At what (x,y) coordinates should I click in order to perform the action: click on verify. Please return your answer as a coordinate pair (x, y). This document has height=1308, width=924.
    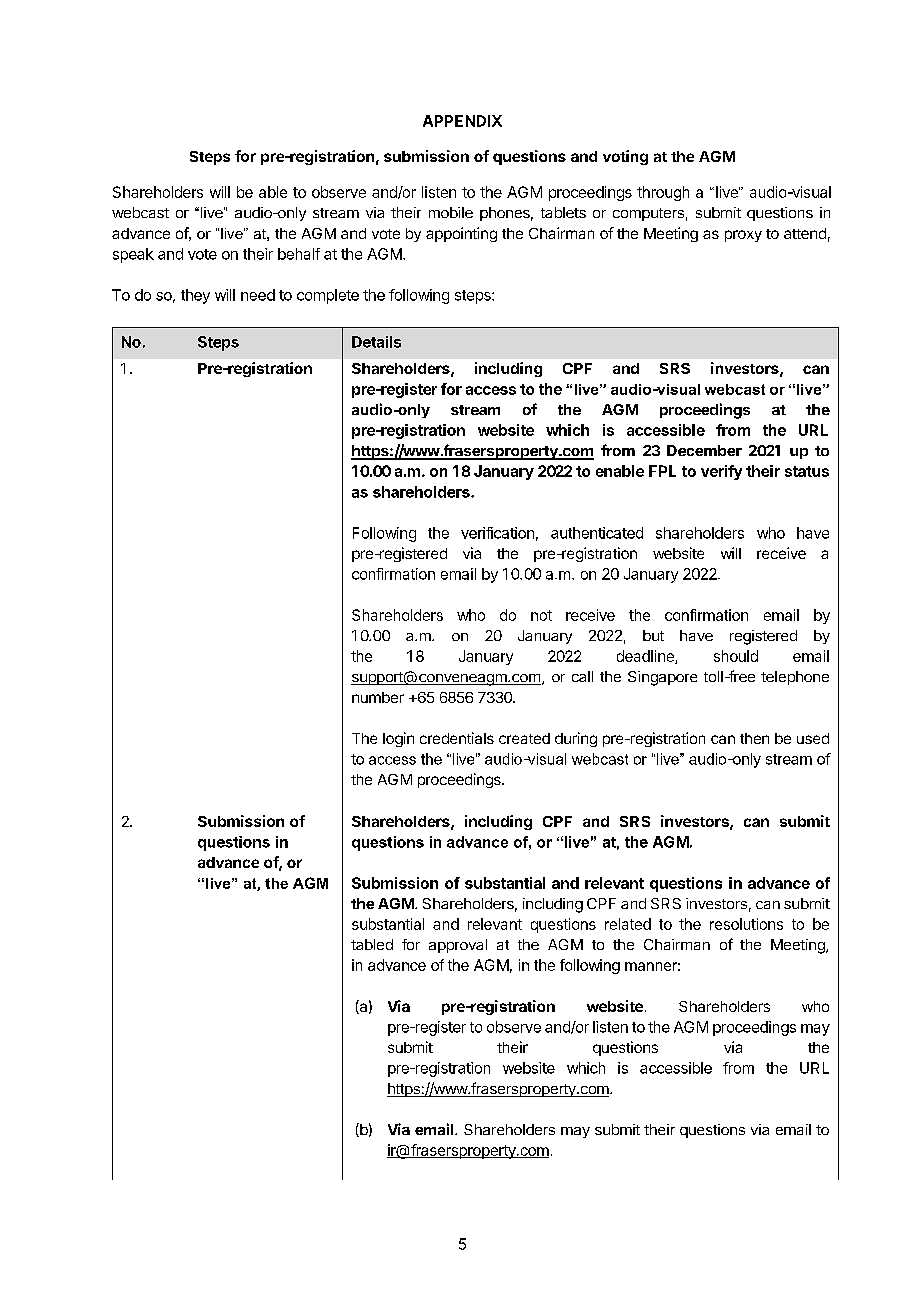
    Looking at the image, I should click on (721, 472).
